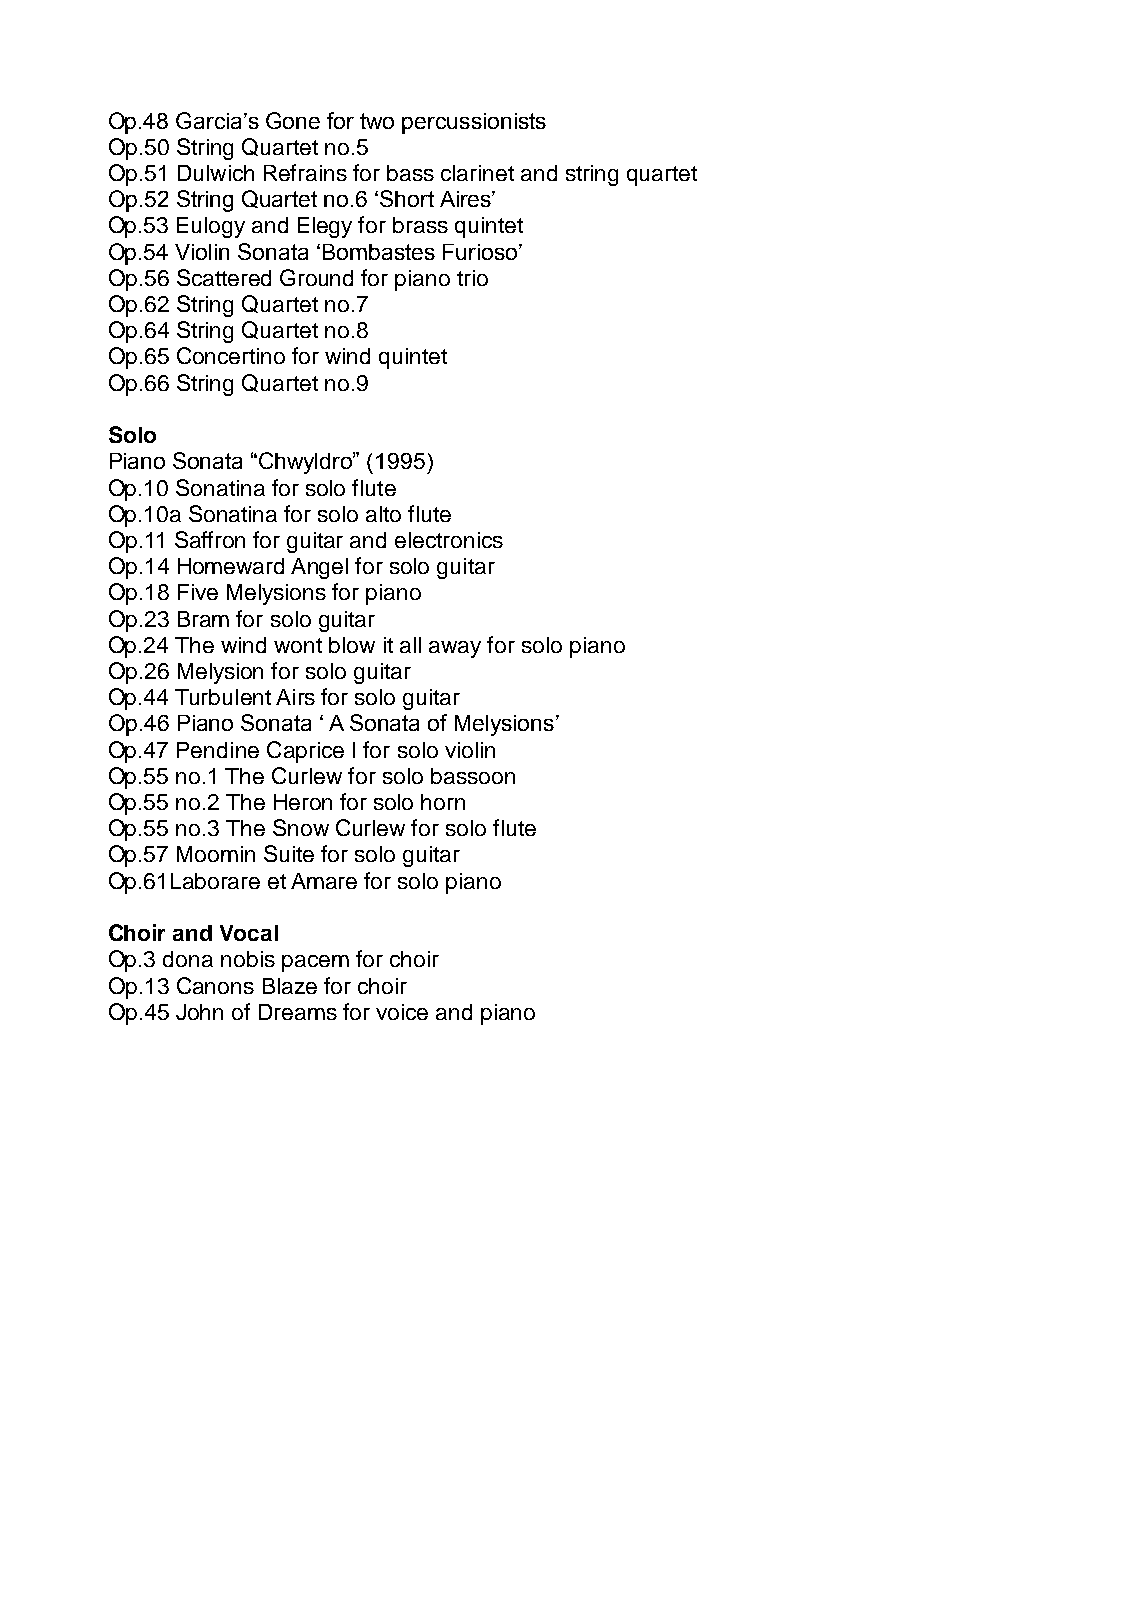 The width and height of the screenshot is (1131, 1599). Describe the element at coordinates (216, 173) in the screenshot. I see `Dulwich` at that location.
